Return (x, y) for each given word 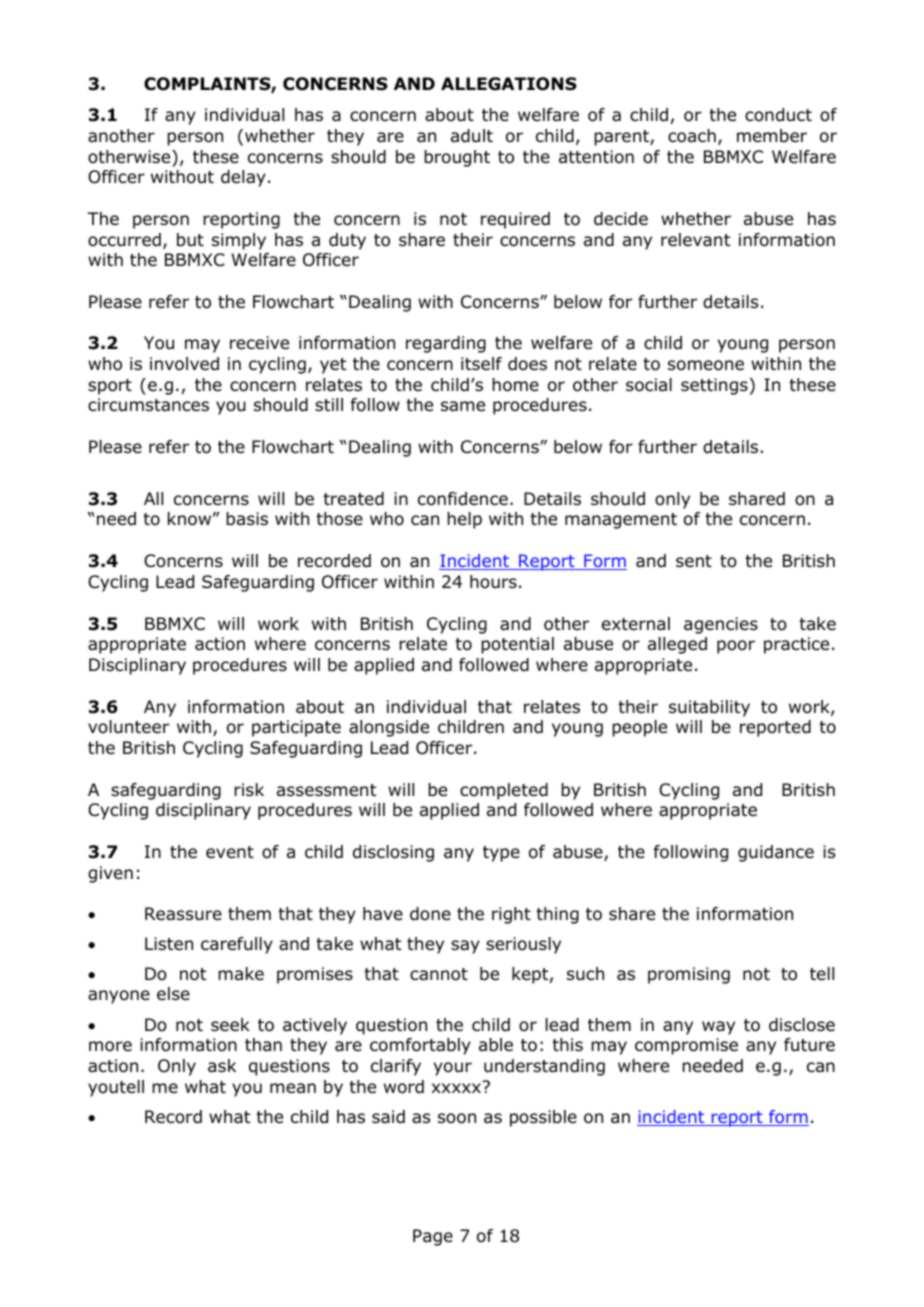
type (501, 854)
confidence (463, 499)
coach (692, 136)
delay (243, 178)
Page (433, 1237)
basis (247, 519)
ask (222, 1066)
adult (472, 136)
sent (694, 561)
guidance (776, 853)
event (230, 852)
